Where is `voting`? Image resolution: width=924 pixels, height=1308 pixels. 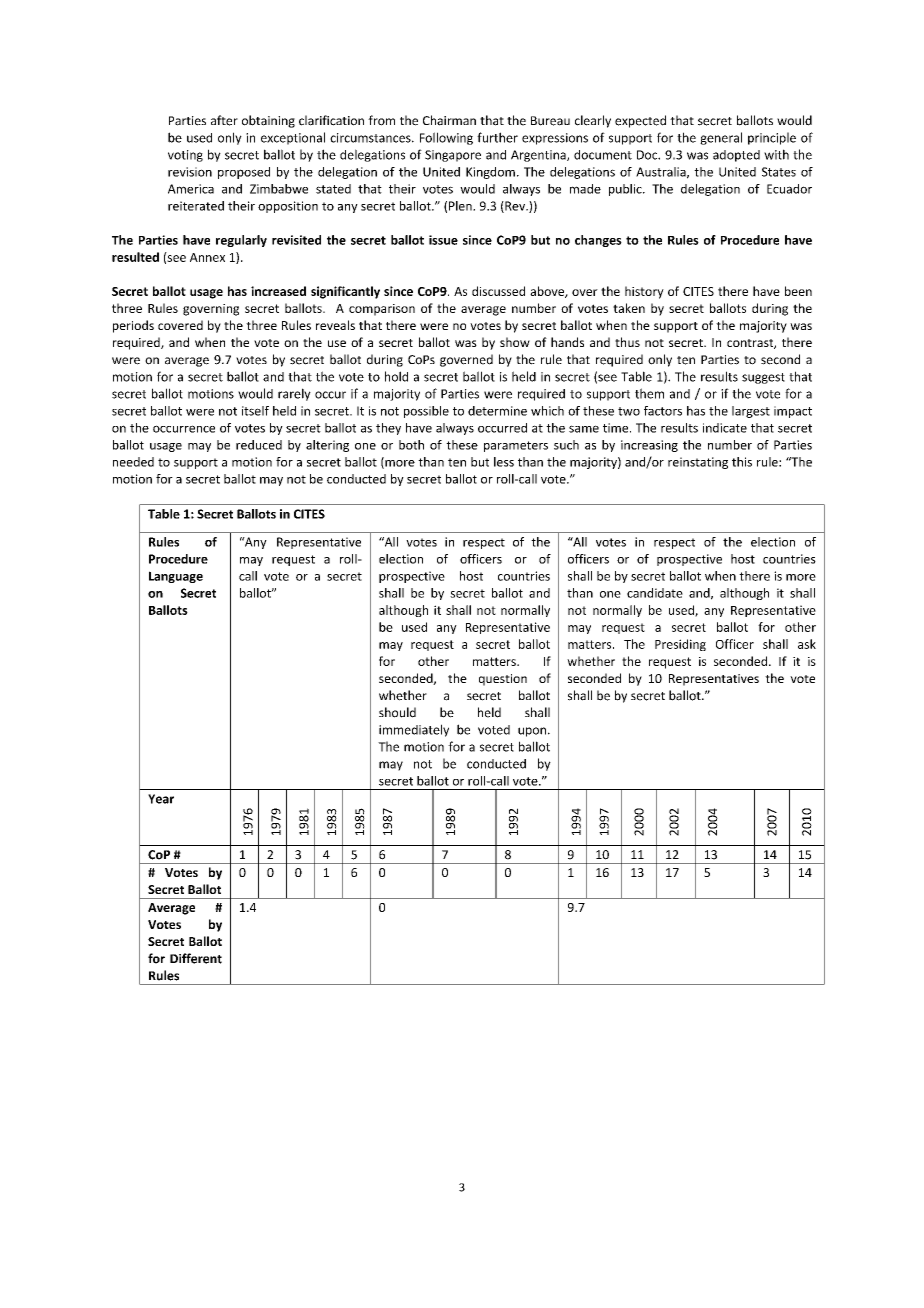 voting is located at coordinates (185, 156).
